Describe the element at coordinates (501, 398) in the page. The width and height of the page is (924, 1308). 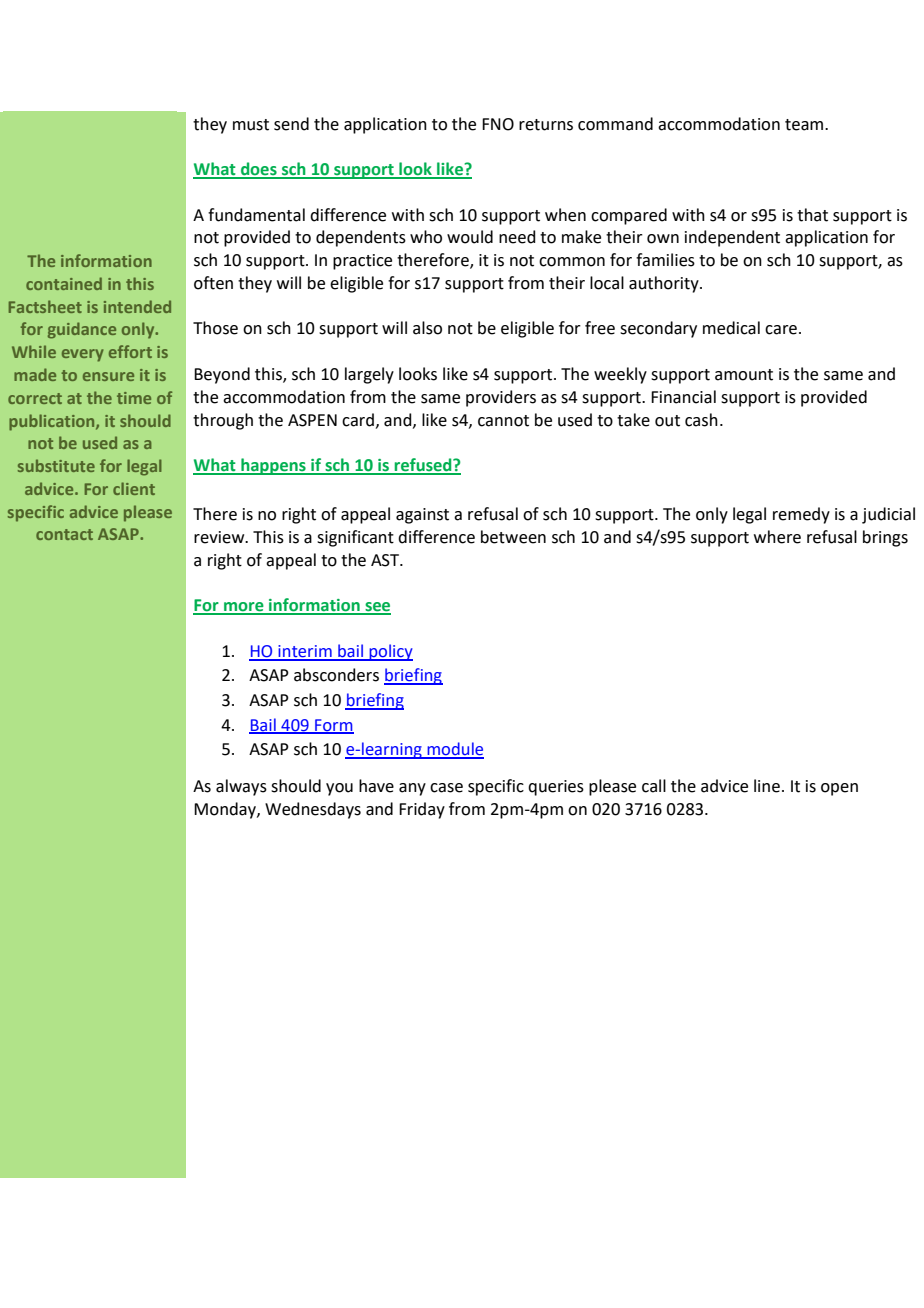
I see `providers` at that location.
